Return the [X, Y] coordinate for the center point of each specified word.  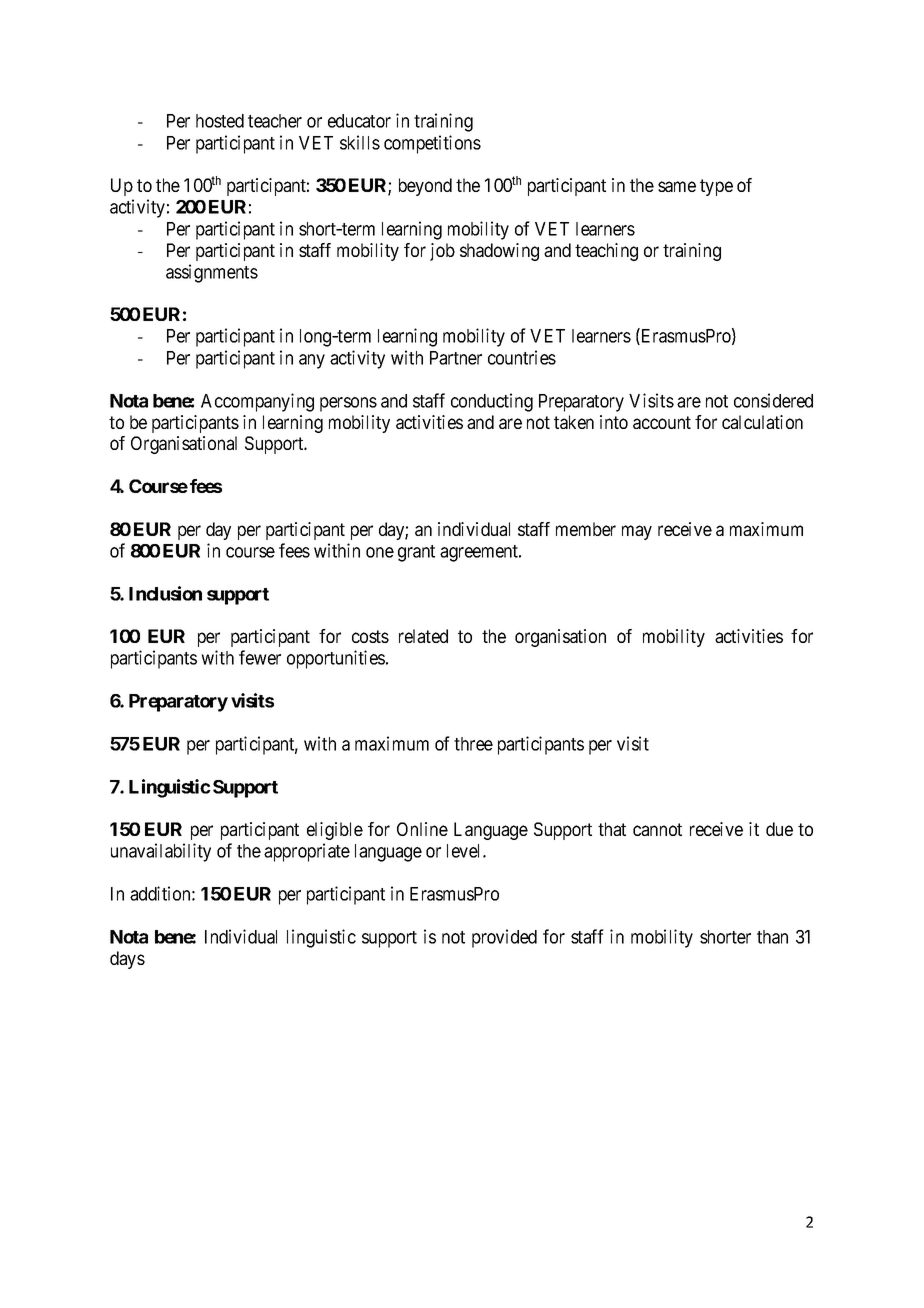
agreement [480, 553]
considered [773, 400]
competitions [432, 144]
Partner [456, 358]
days [127, 960]
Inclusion [165, 593]
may [637, 532]
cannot [657, 829]
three [473, 744]
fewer [260, 657]
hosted [220, 121]
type [716, 187]
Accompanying [257, 402]
